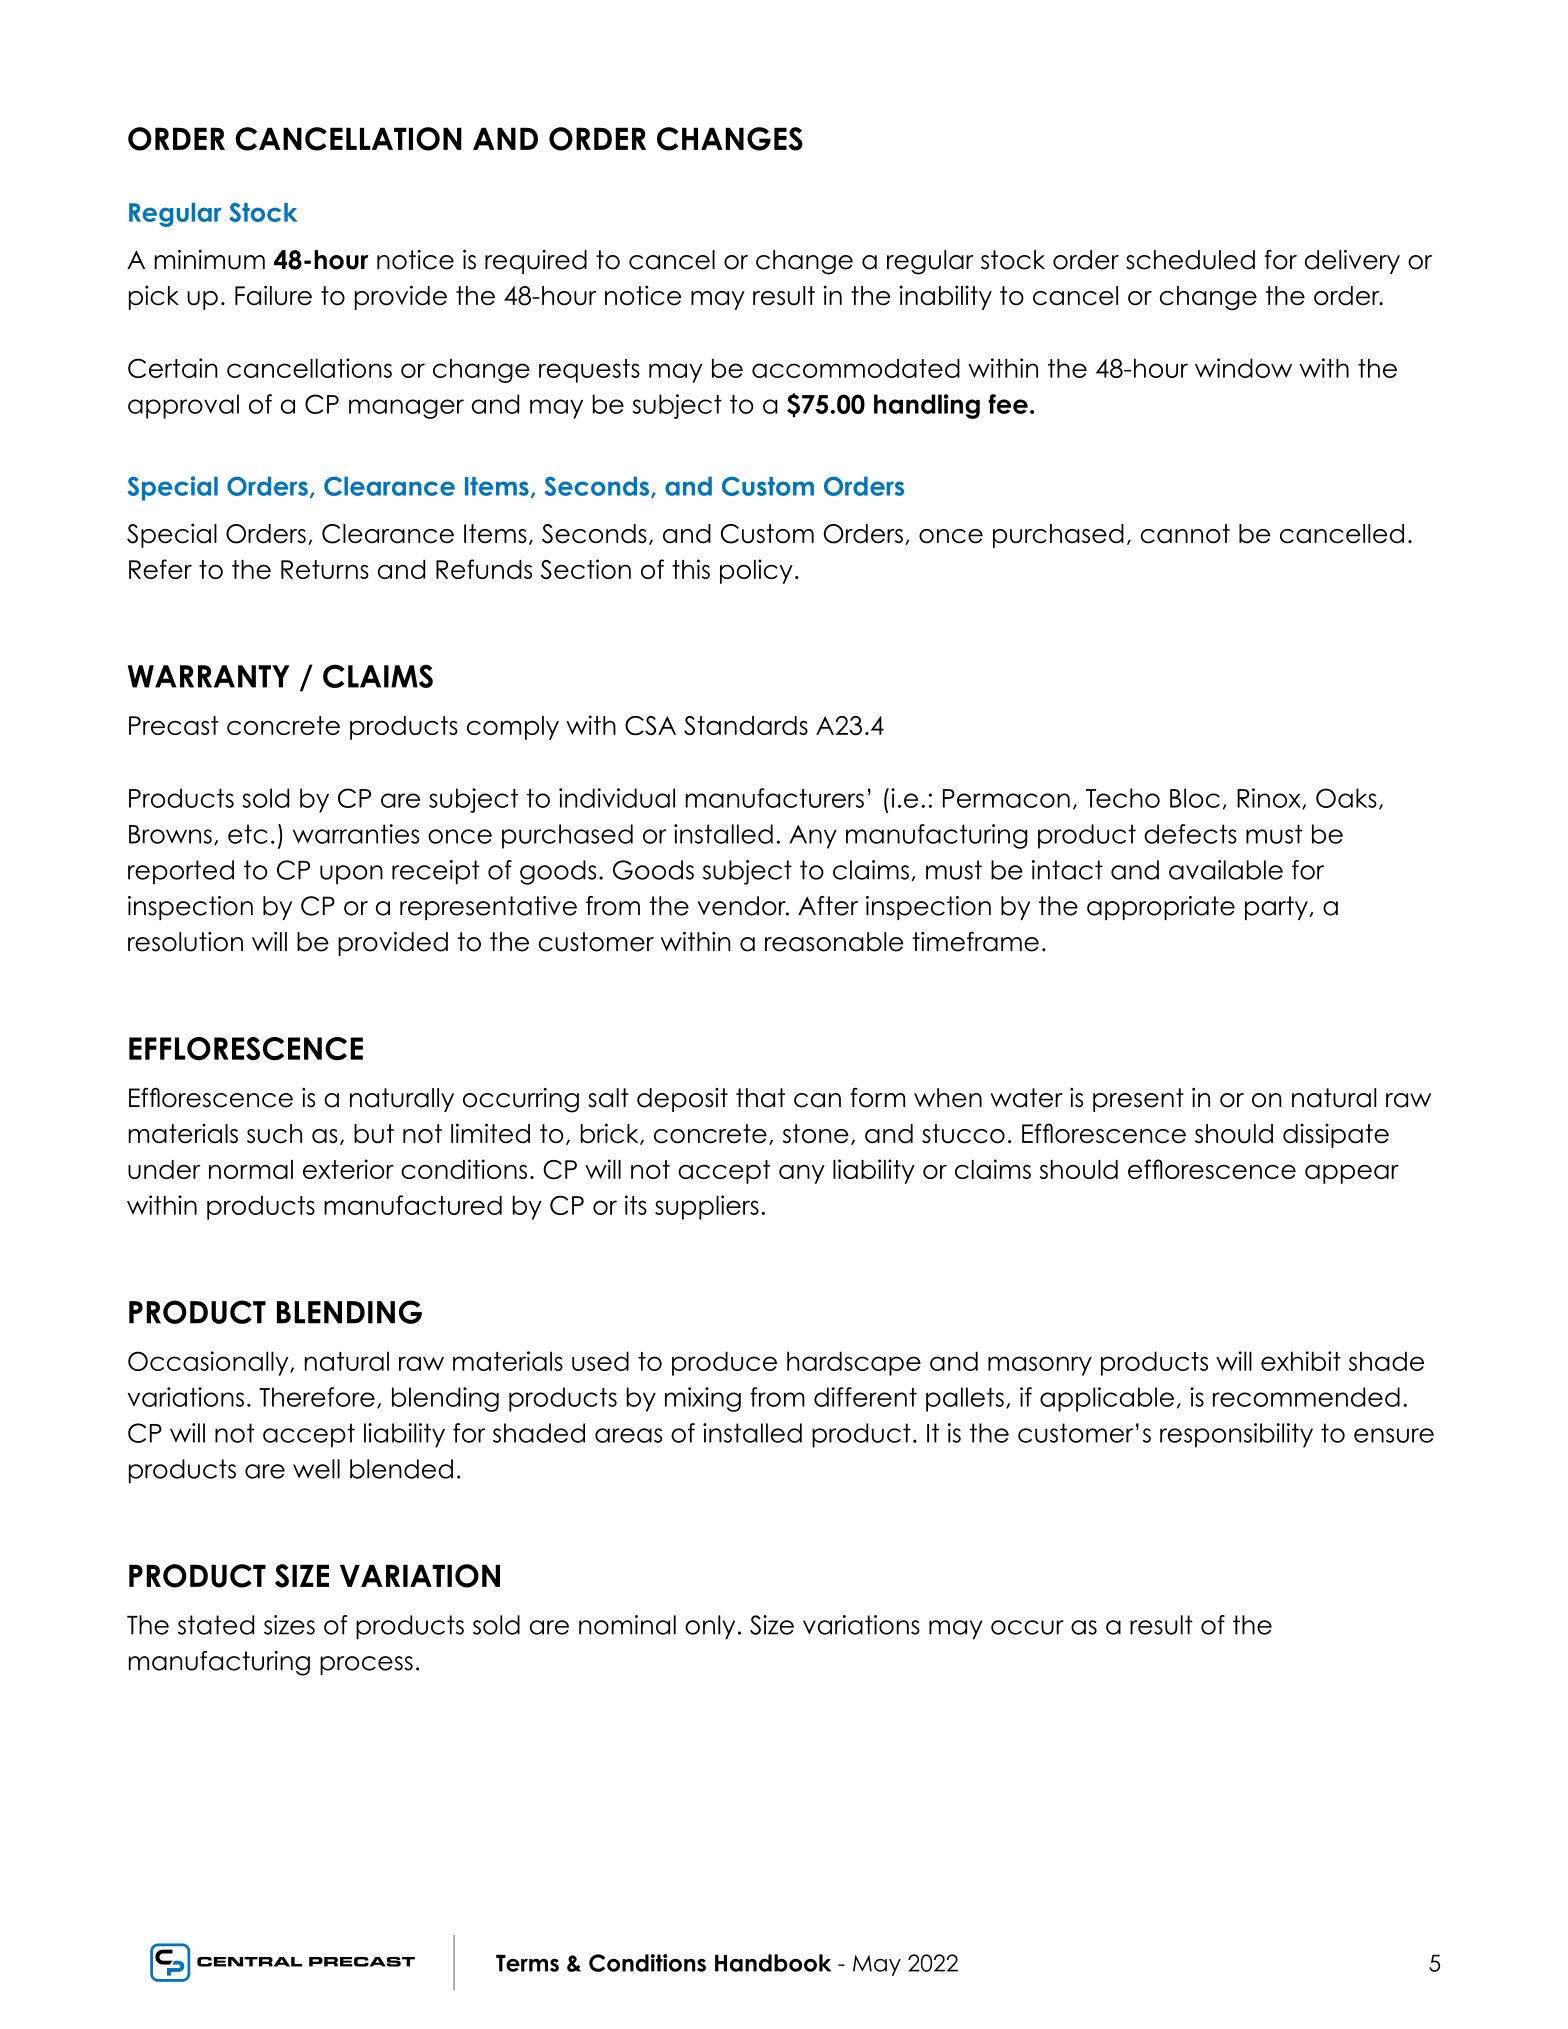 Image resolution: width=1568 pixels, height=2029 pixels. Describe the element at coordinates (1236, 1435) in the screenshot. I see `responsibility` at that location.
